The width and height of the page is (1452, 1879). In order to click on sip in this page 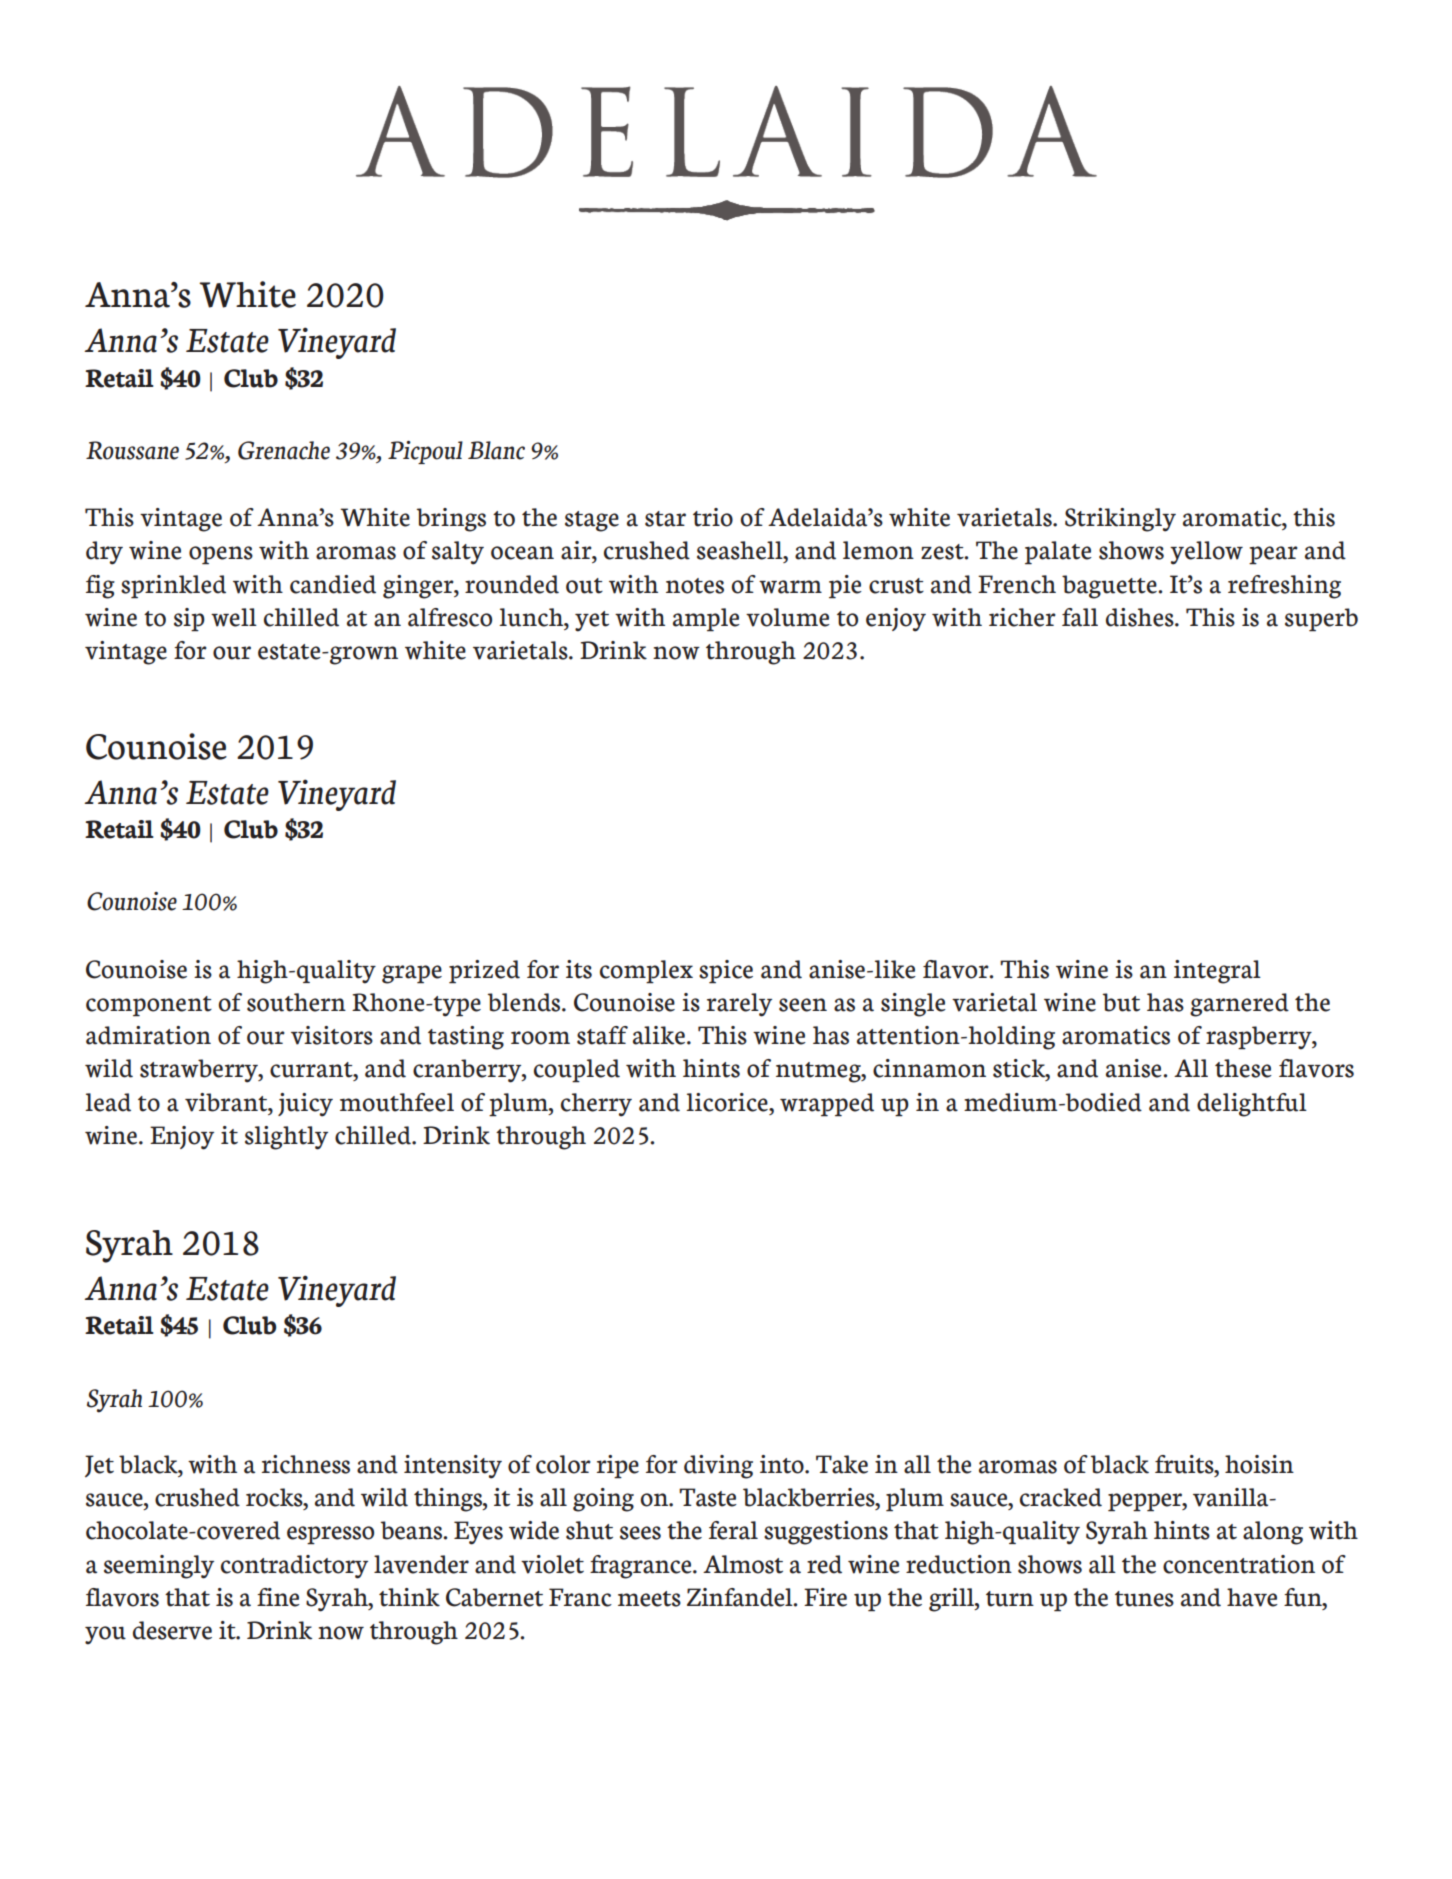, I will do `click(189, 620)`.
